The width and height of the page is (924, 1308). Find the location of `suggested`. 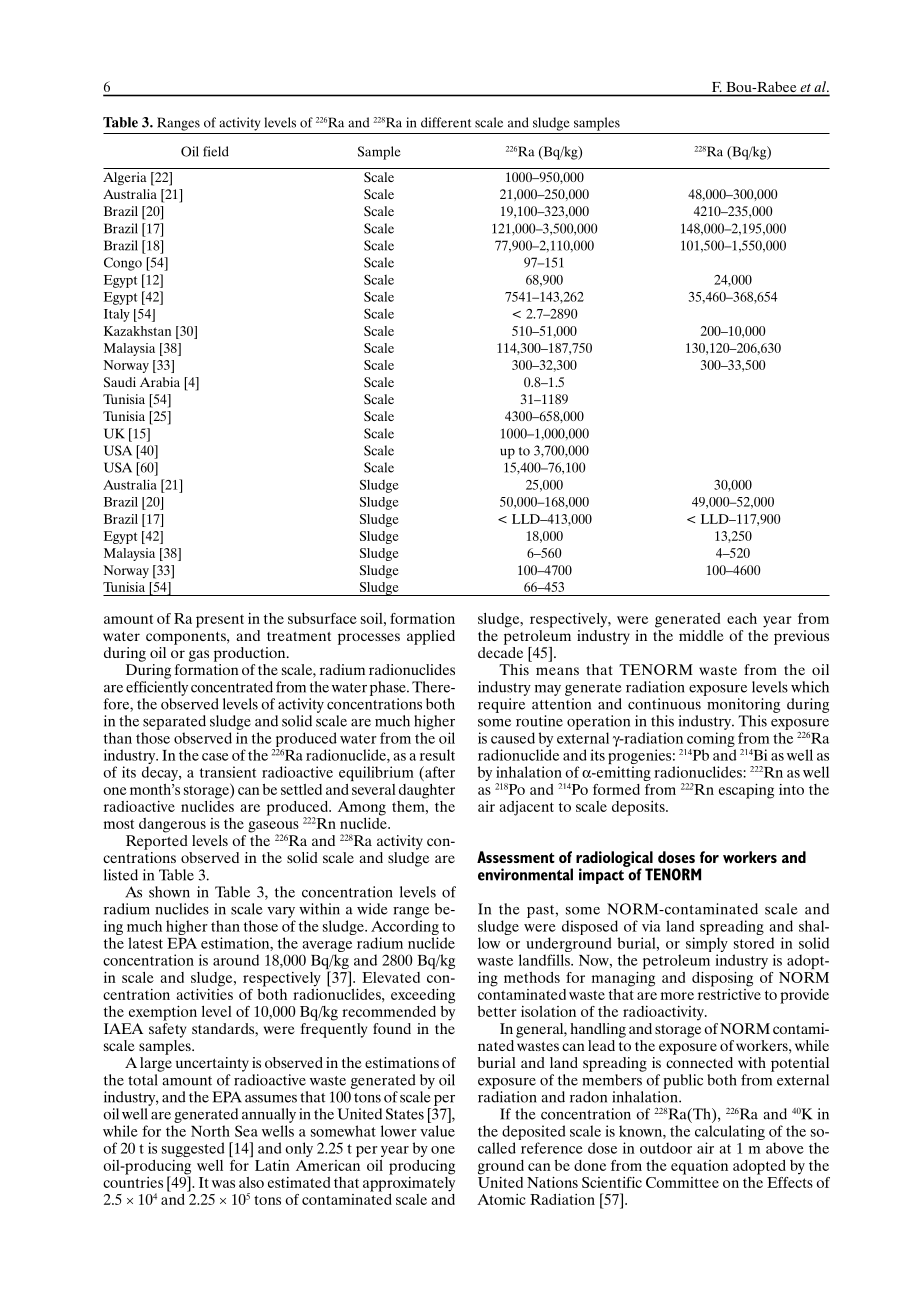

suggested is located at coordinates (193, 1149).
